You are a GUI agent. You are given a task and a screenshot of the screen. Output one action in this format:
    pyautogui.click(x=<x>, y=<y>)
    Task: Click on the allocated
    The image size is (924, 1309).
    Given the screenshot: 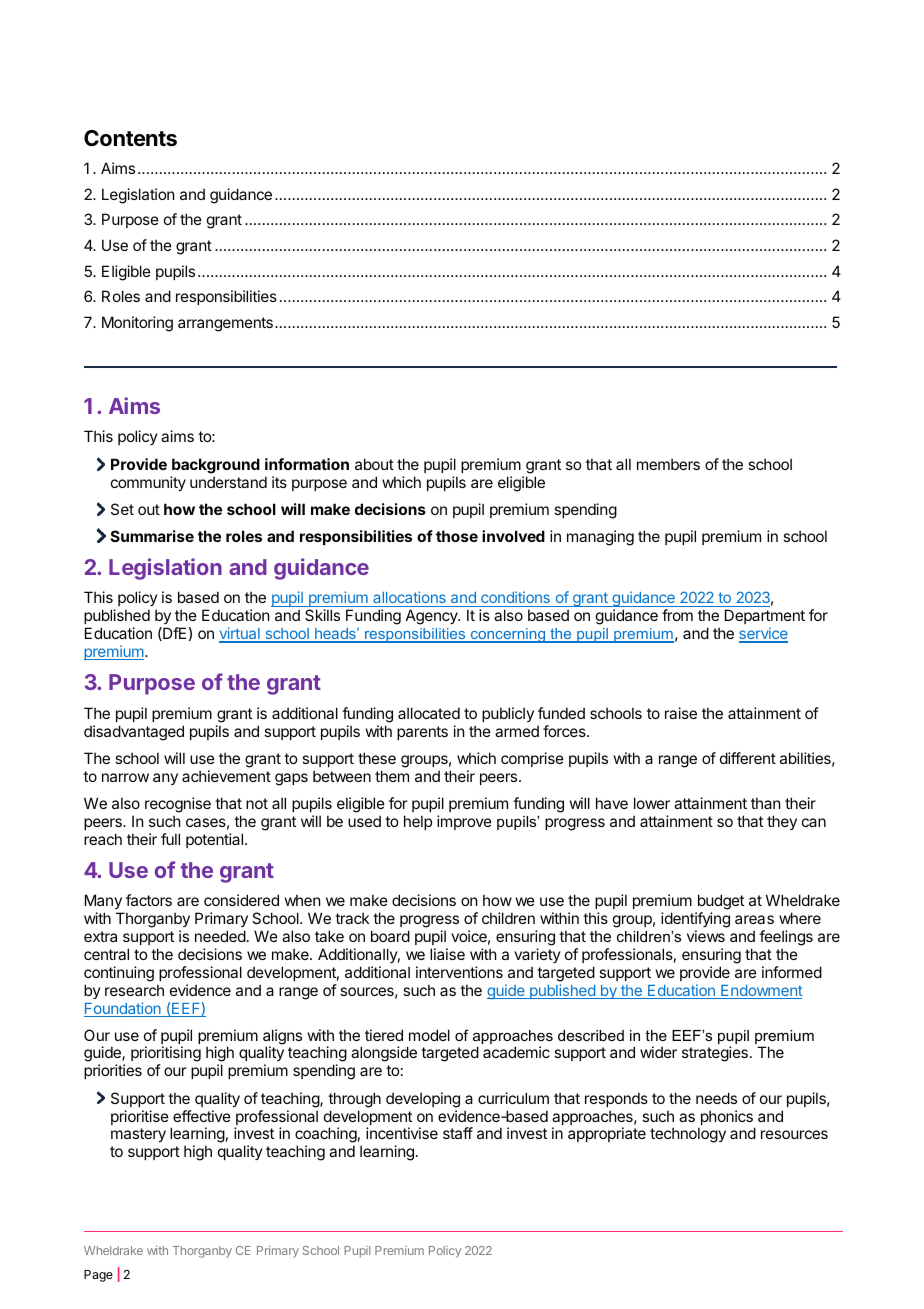 What is the action you would take?
    pyautogui.click(x=429, y=713)
